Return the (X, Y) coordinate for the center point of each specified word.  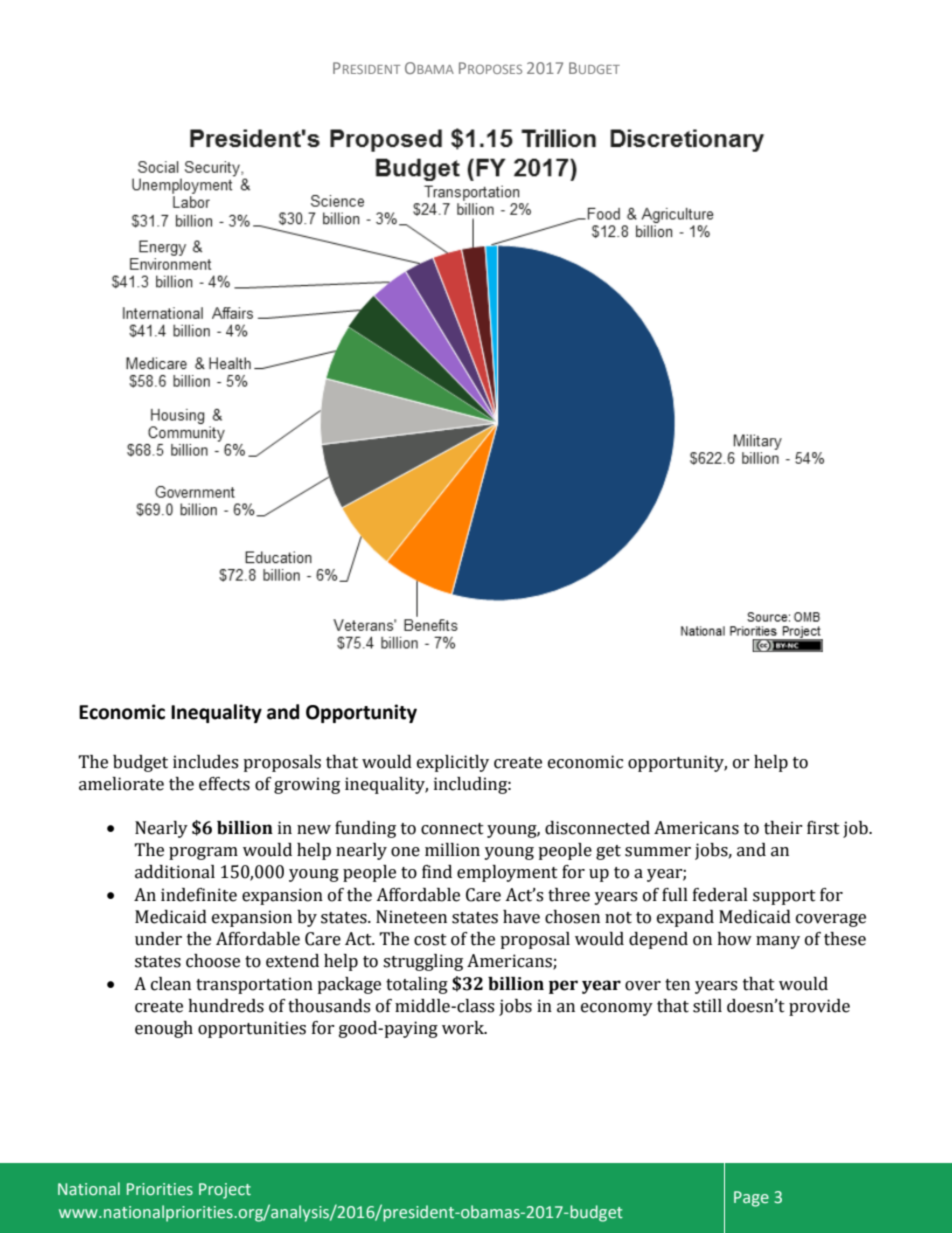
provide (819, 1007)
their (783, 828)
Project (225, 1191)
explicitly (453, 763)
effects (224, 784)
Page (751, 1199)
